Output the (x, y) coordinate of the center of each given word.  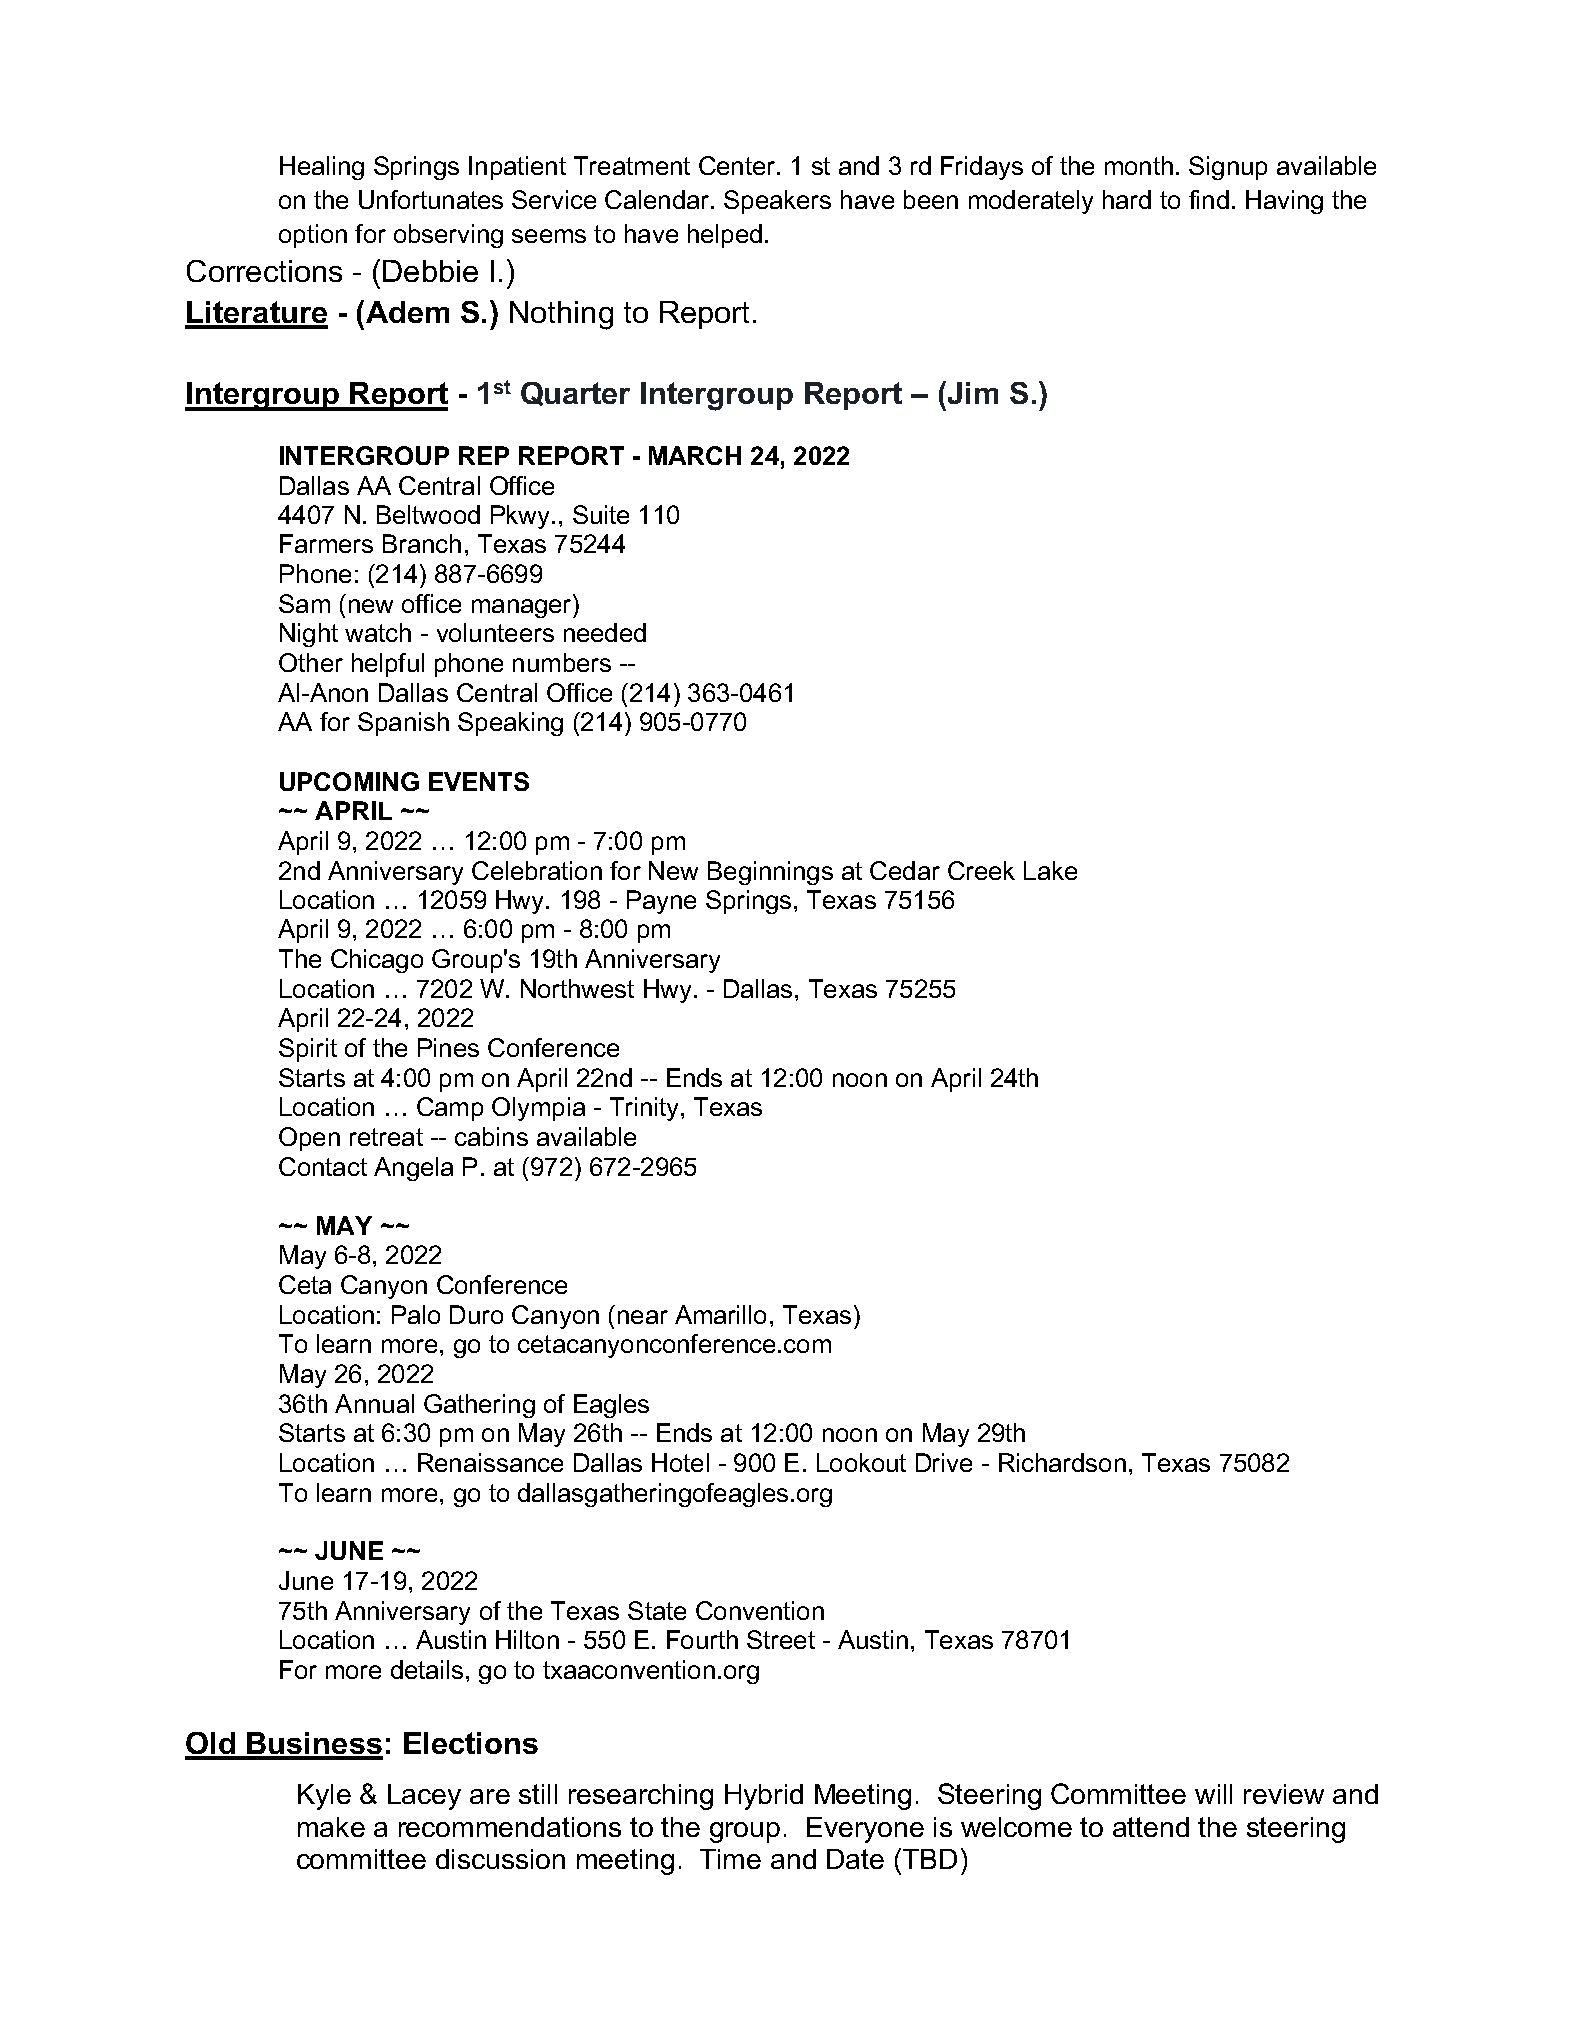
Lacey (424, 1797)
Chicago (377, 961)
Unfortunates (431, 199)
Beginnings (770, 873)
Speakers (777, 202)
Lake (1050, 870)
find (1209, 199)
